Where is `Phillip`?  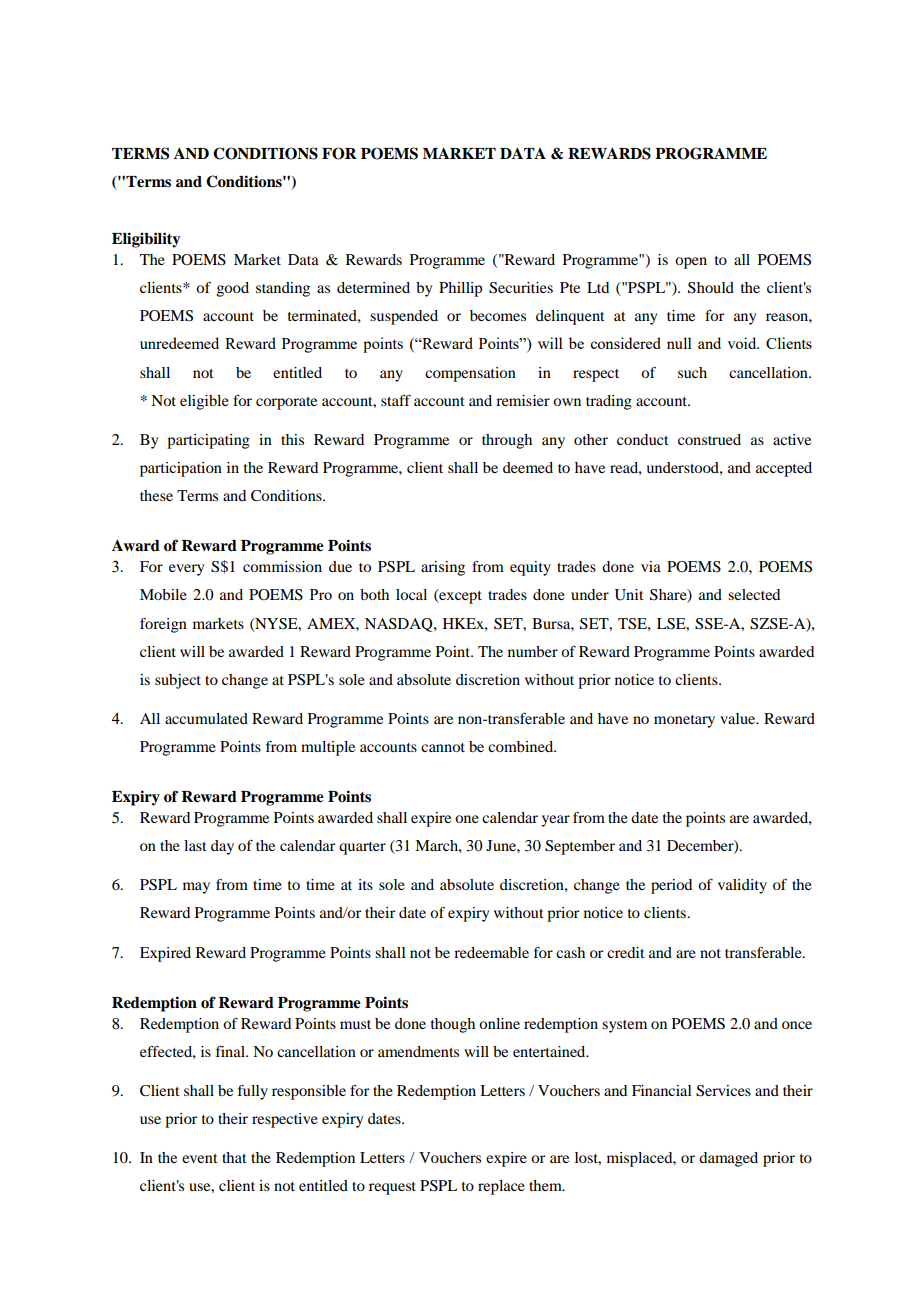 Phillip is located at coordinates (460, 289).
